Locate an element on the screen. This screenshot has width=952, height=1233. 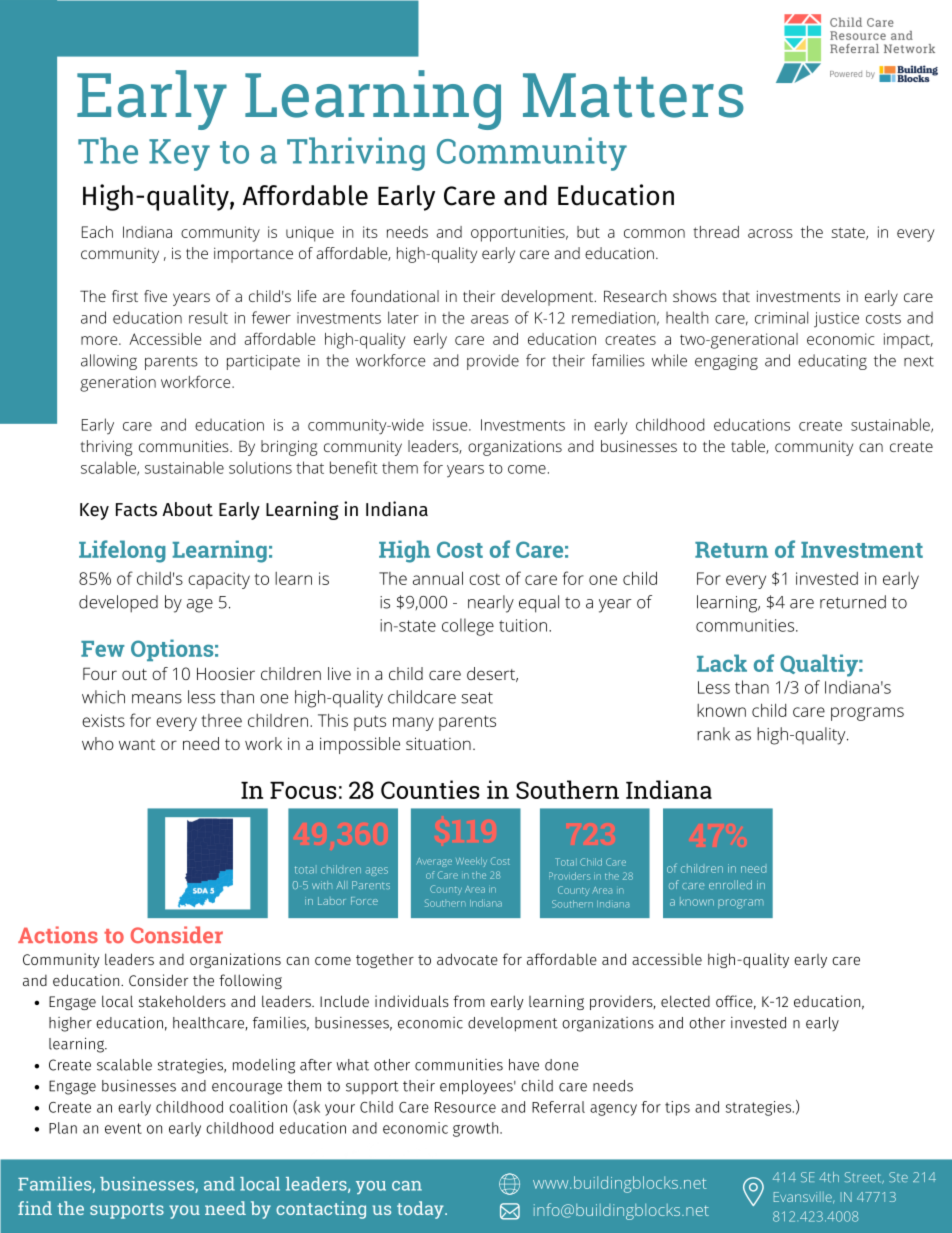
Lack is located at coordinates (722, 663).
